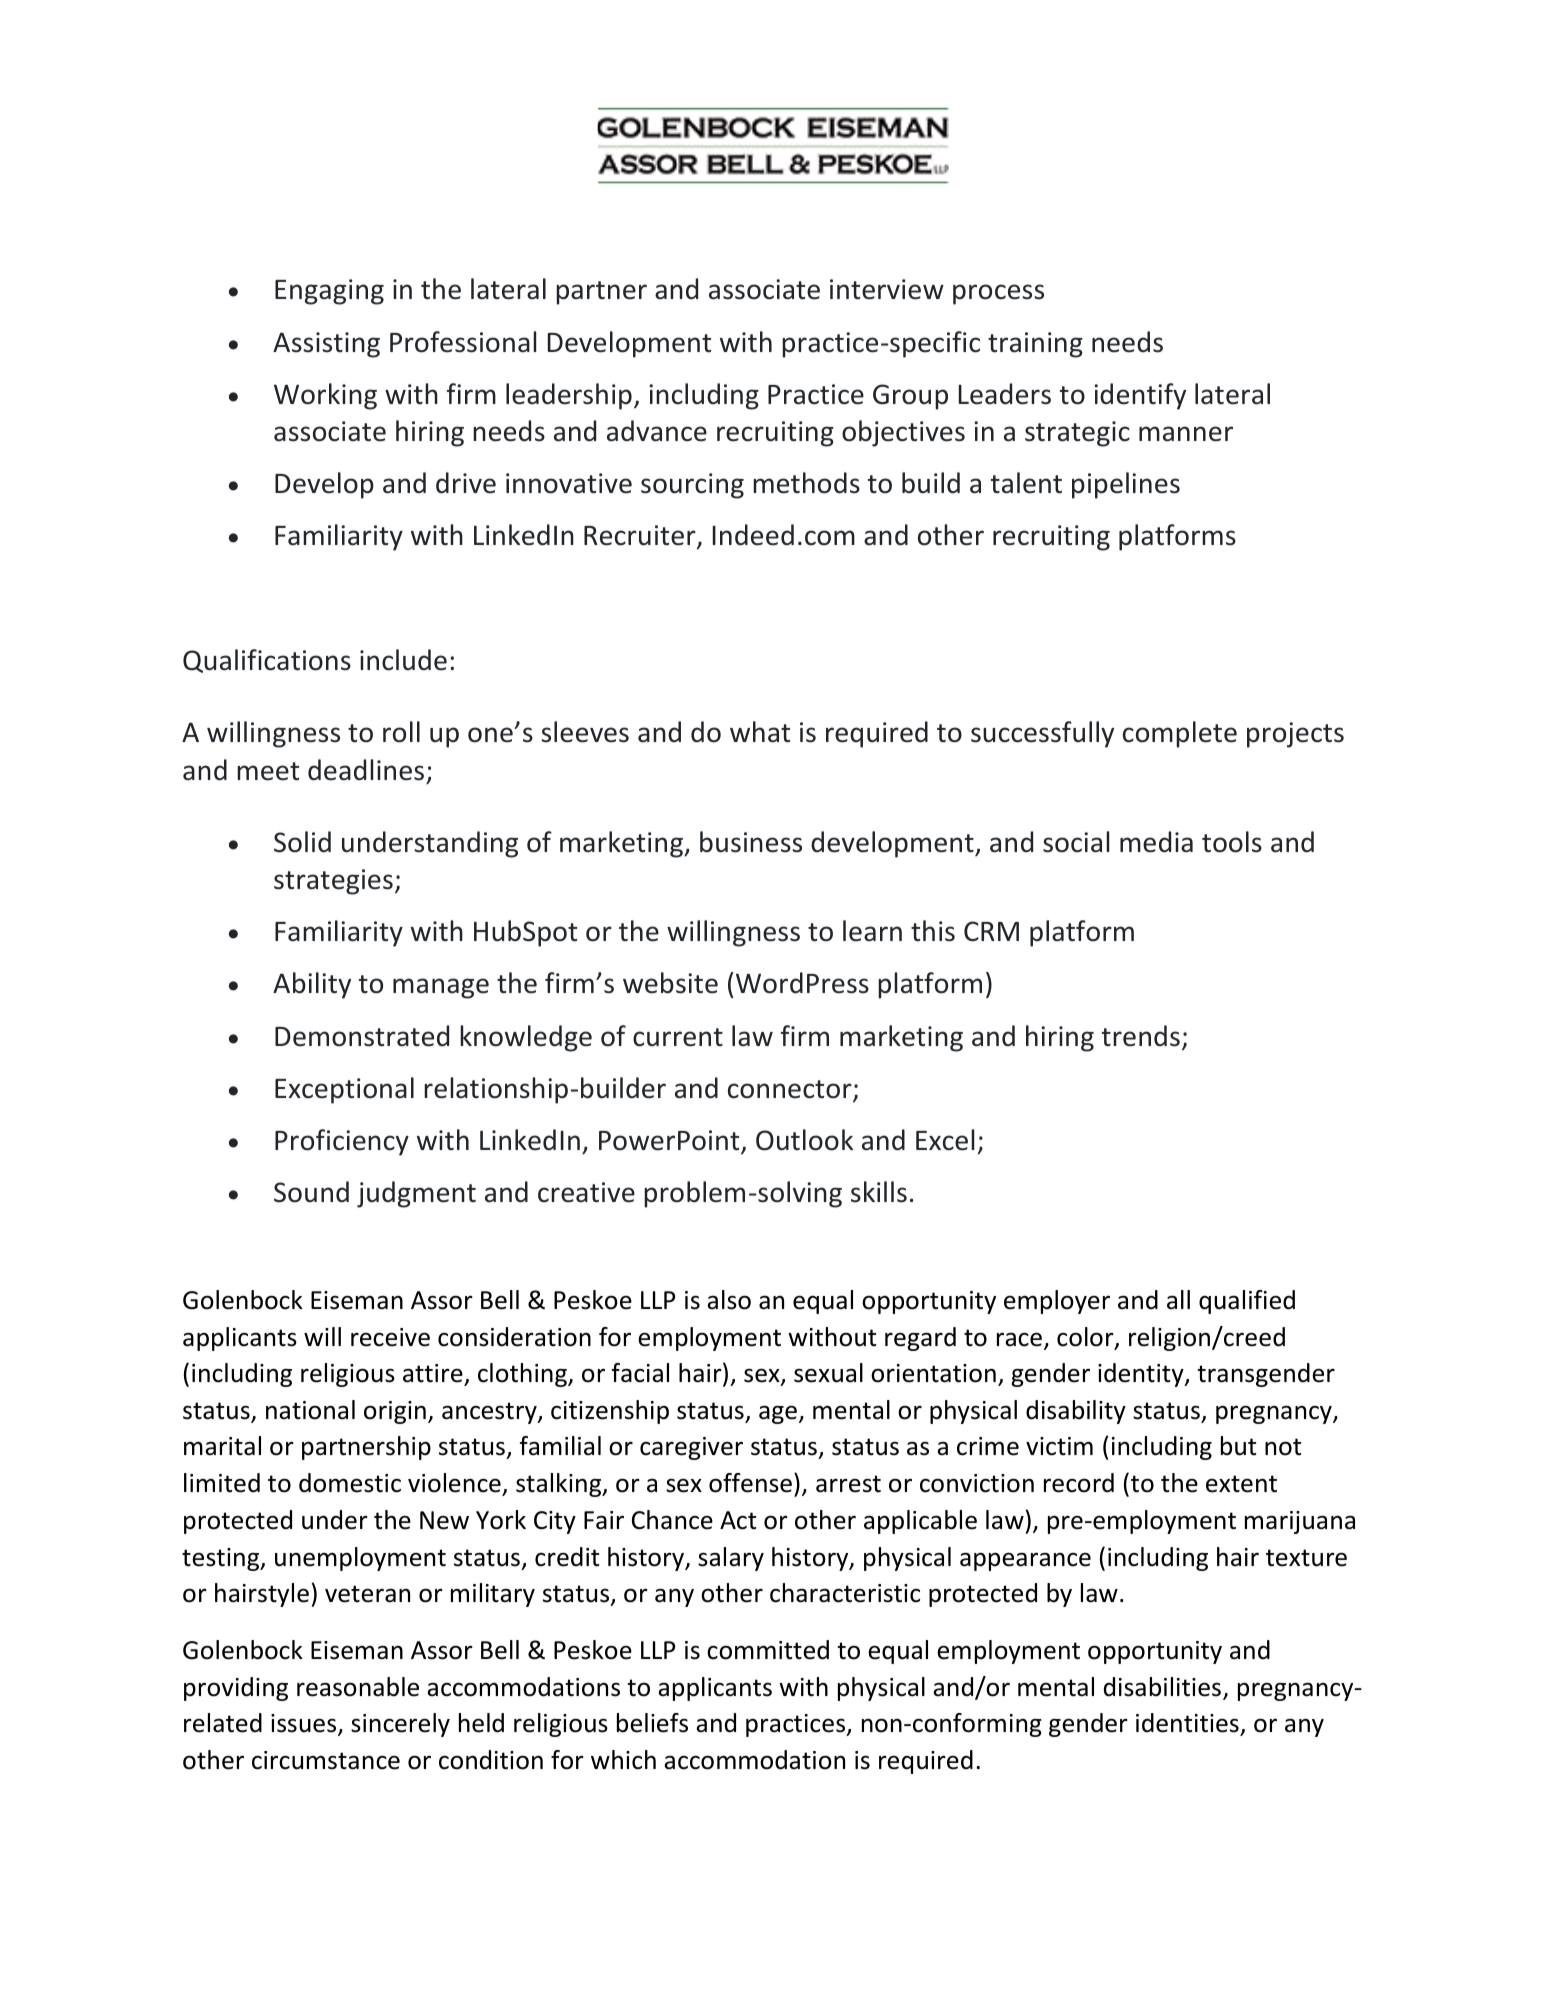 This page has height=2003, width=1548. What do you see at coordinates (1141, 1036) in the page?
I see `trends` at bounding box center [1141, 1036].
